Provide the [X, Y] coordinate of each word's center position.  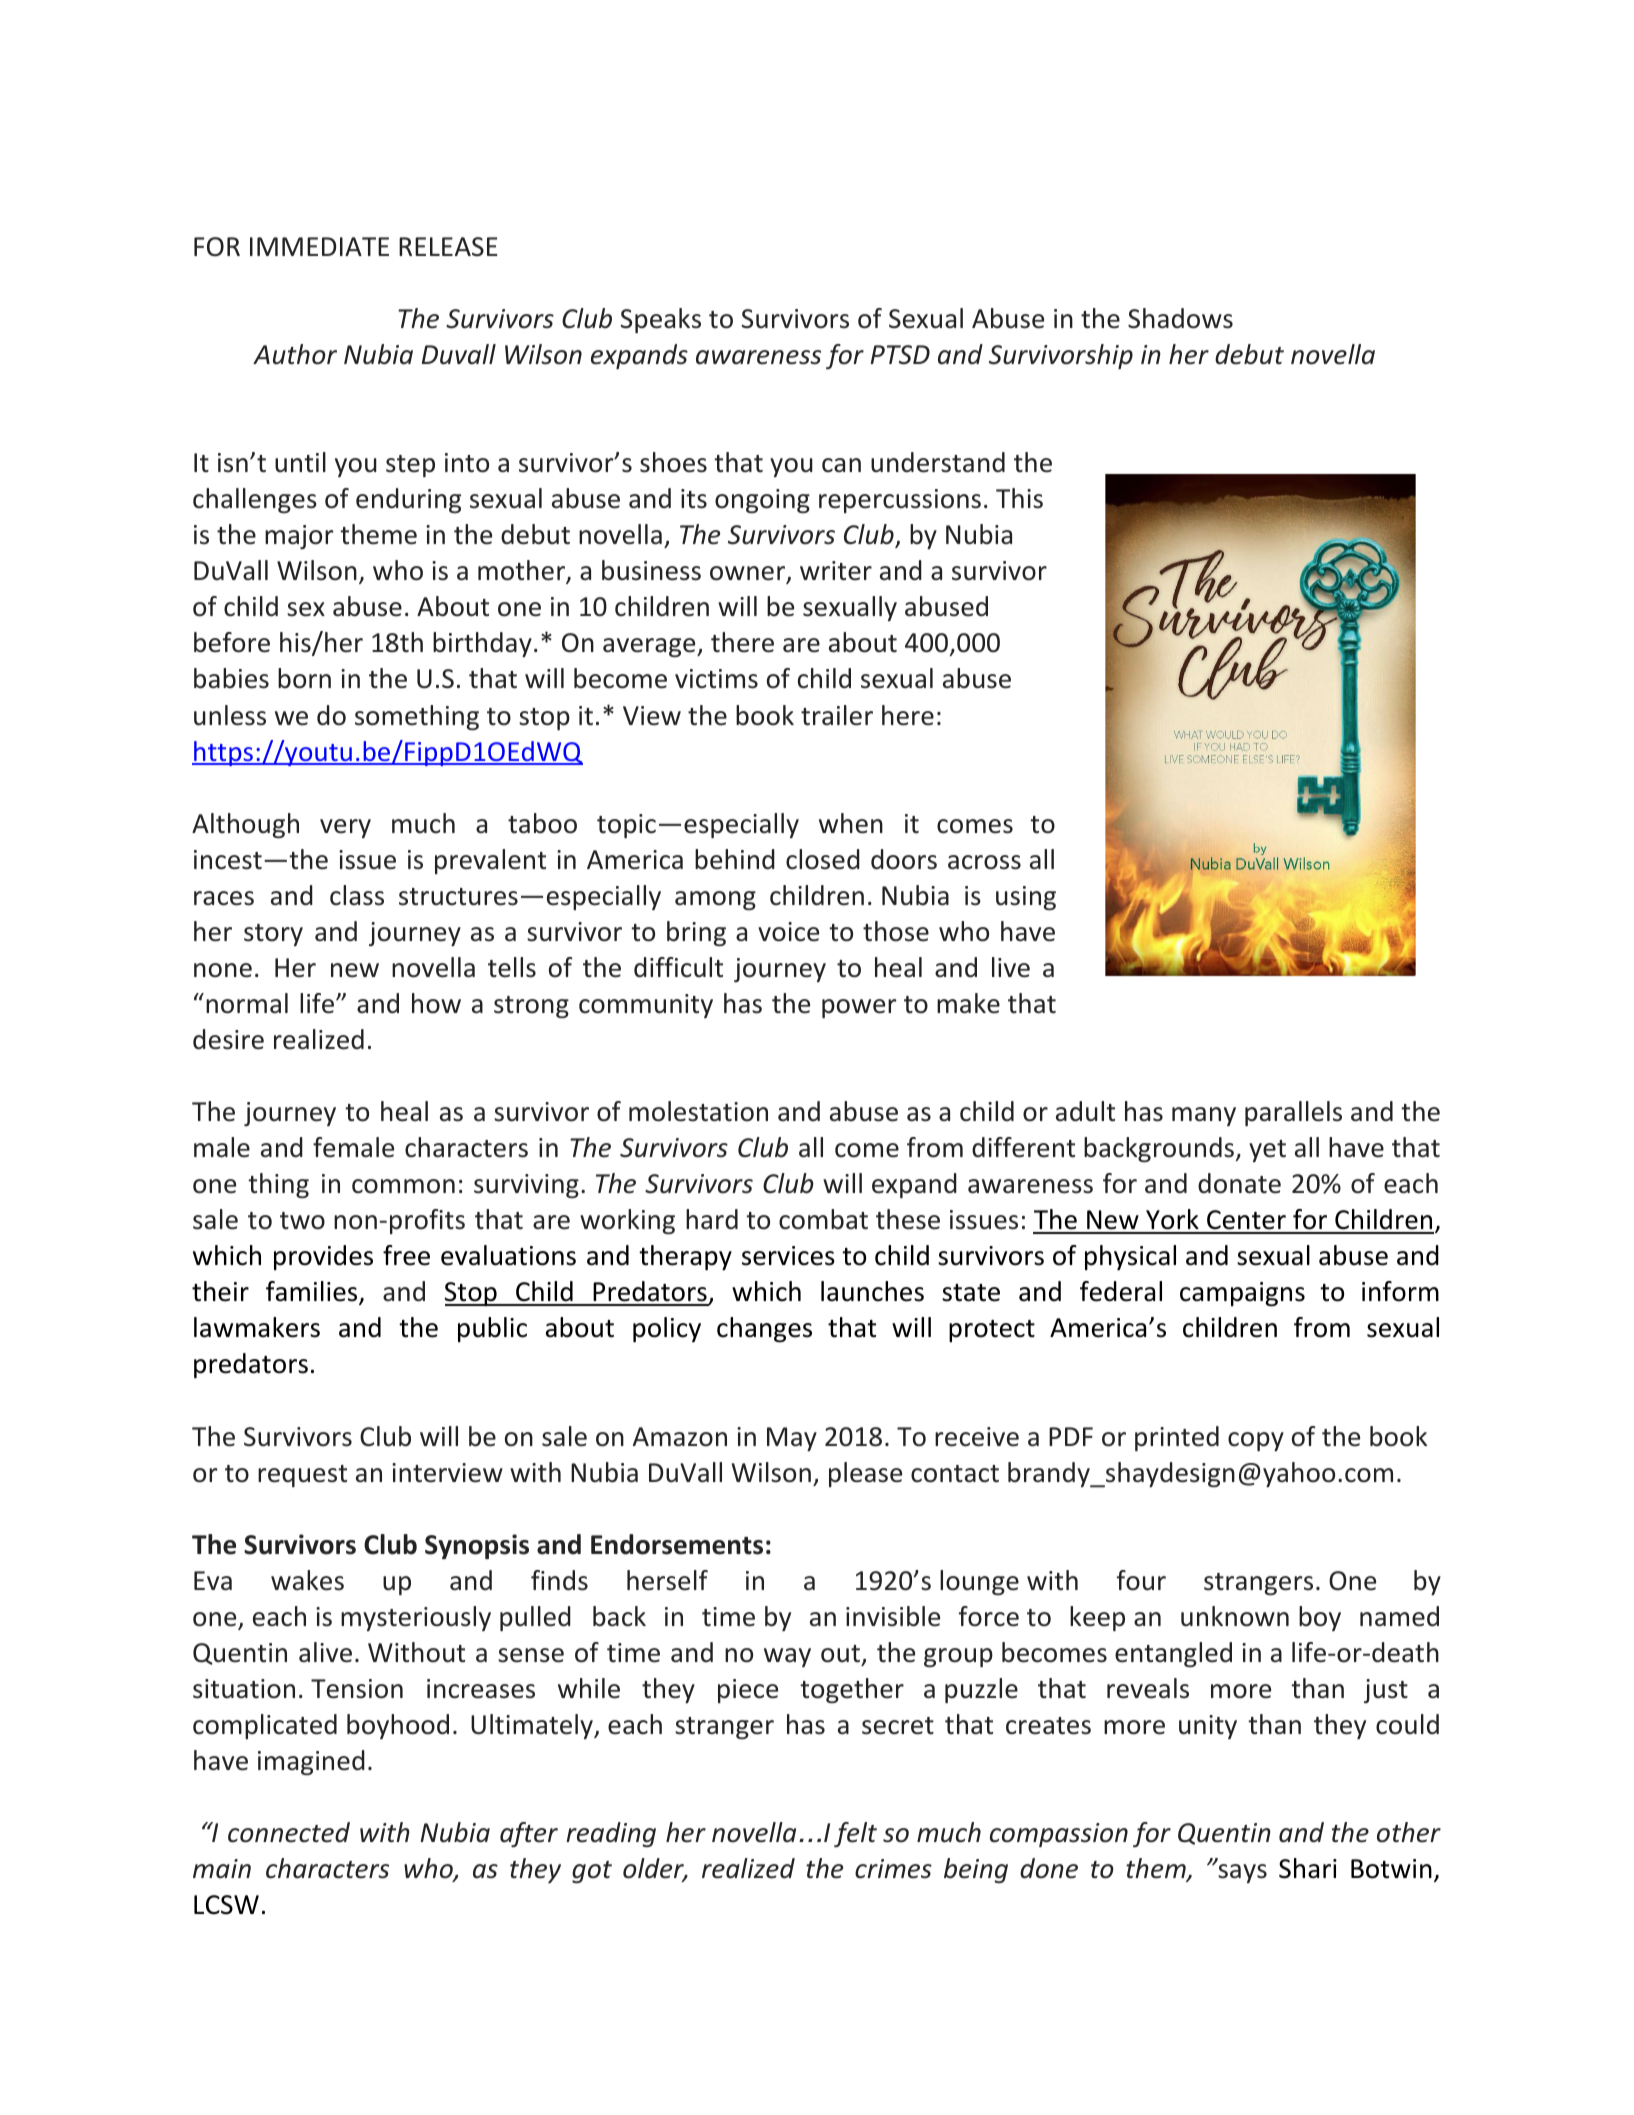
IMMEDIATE [319, 246]
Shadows [1180, 318]
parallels [1293, 1113]
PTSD [900, 355]
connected [289, 1832]
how [436, 1003]
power [859, 1008]
